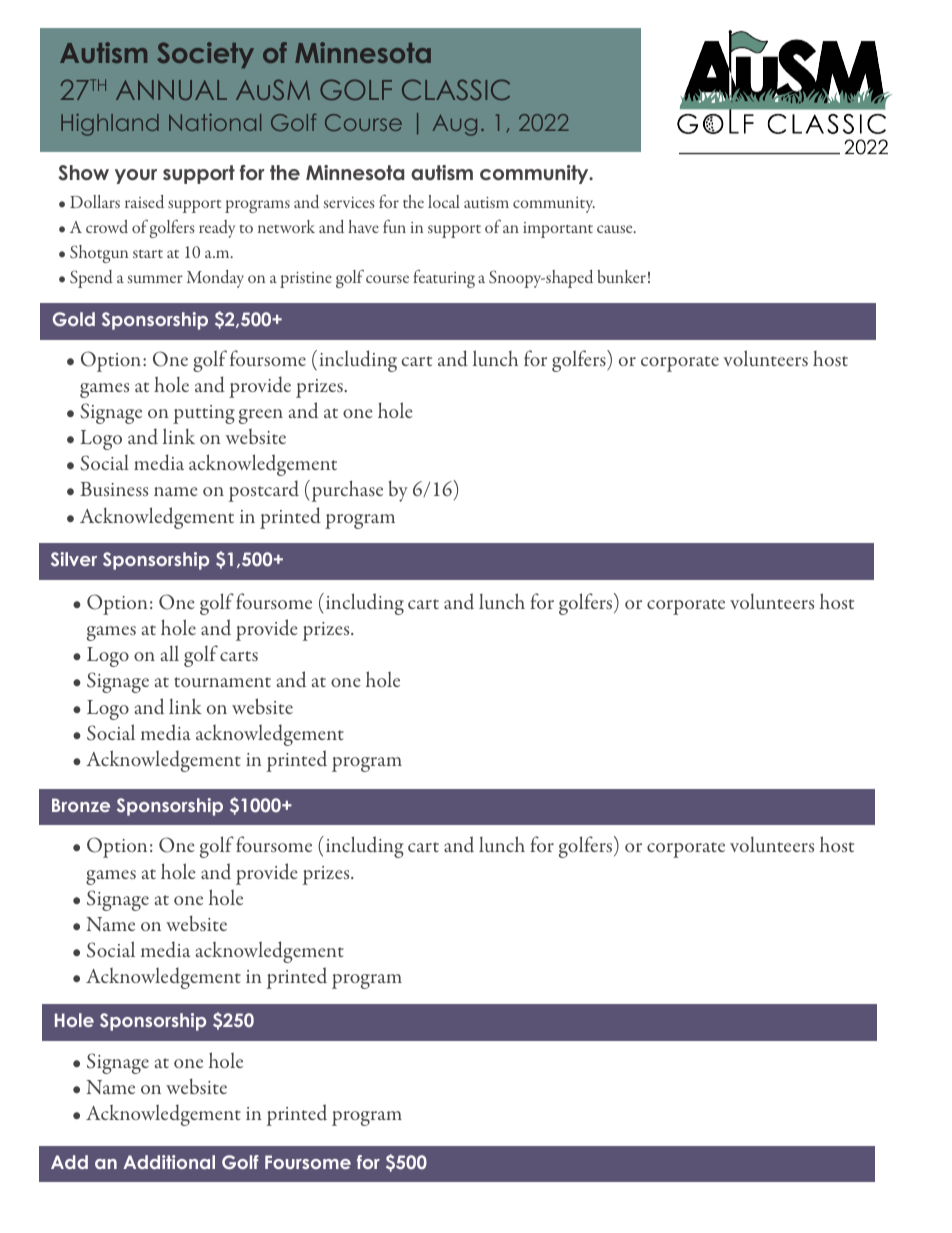 This document has width=952, height=1233. What do you see at coordinates (171, 90) in the document?
I see `ANNUAL` at bounding box center [171, 90].
